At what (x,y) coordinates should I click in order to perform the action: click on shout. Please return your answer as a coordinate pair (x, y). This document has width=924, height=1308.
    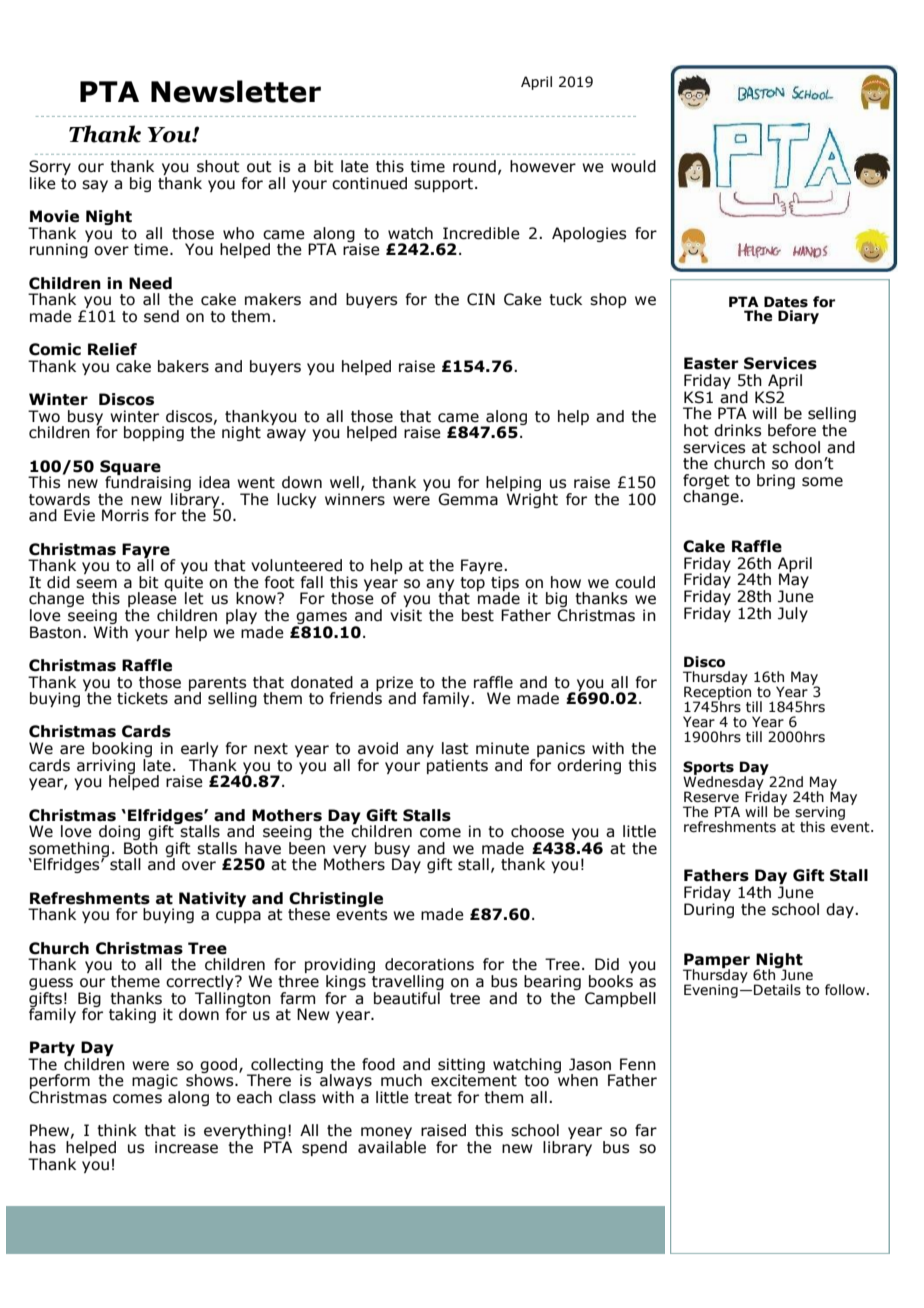
    Looking at the image, I should click on (218, 166).
